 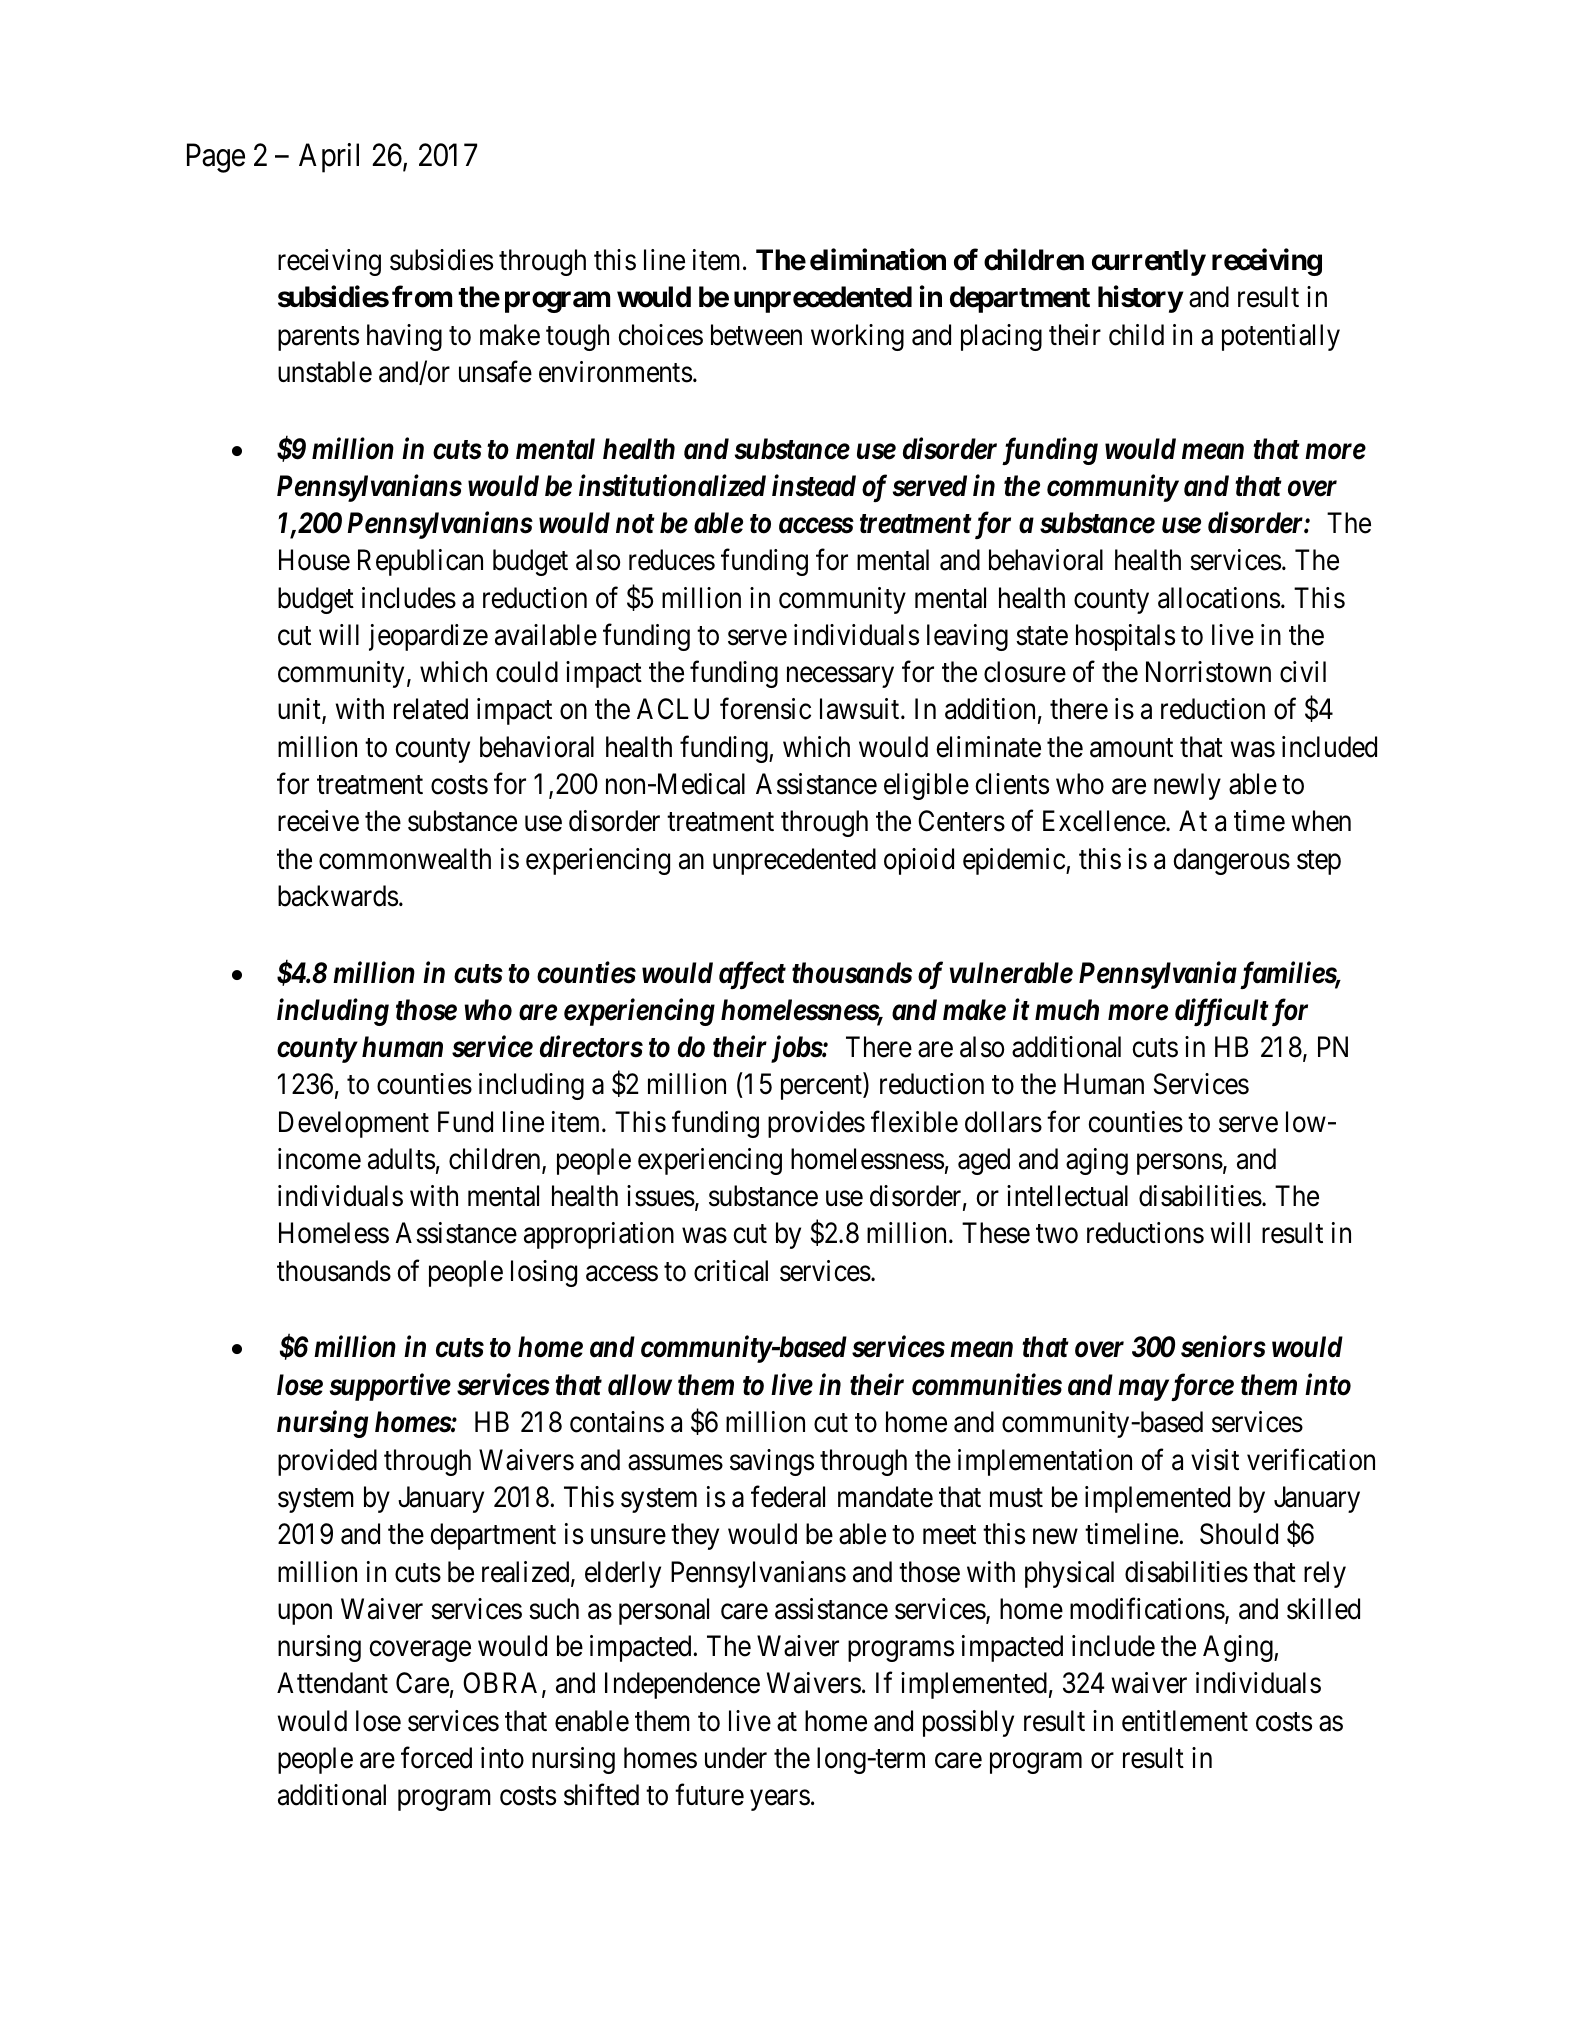 I want to click on visit, so click(x=1215, y=1460).
